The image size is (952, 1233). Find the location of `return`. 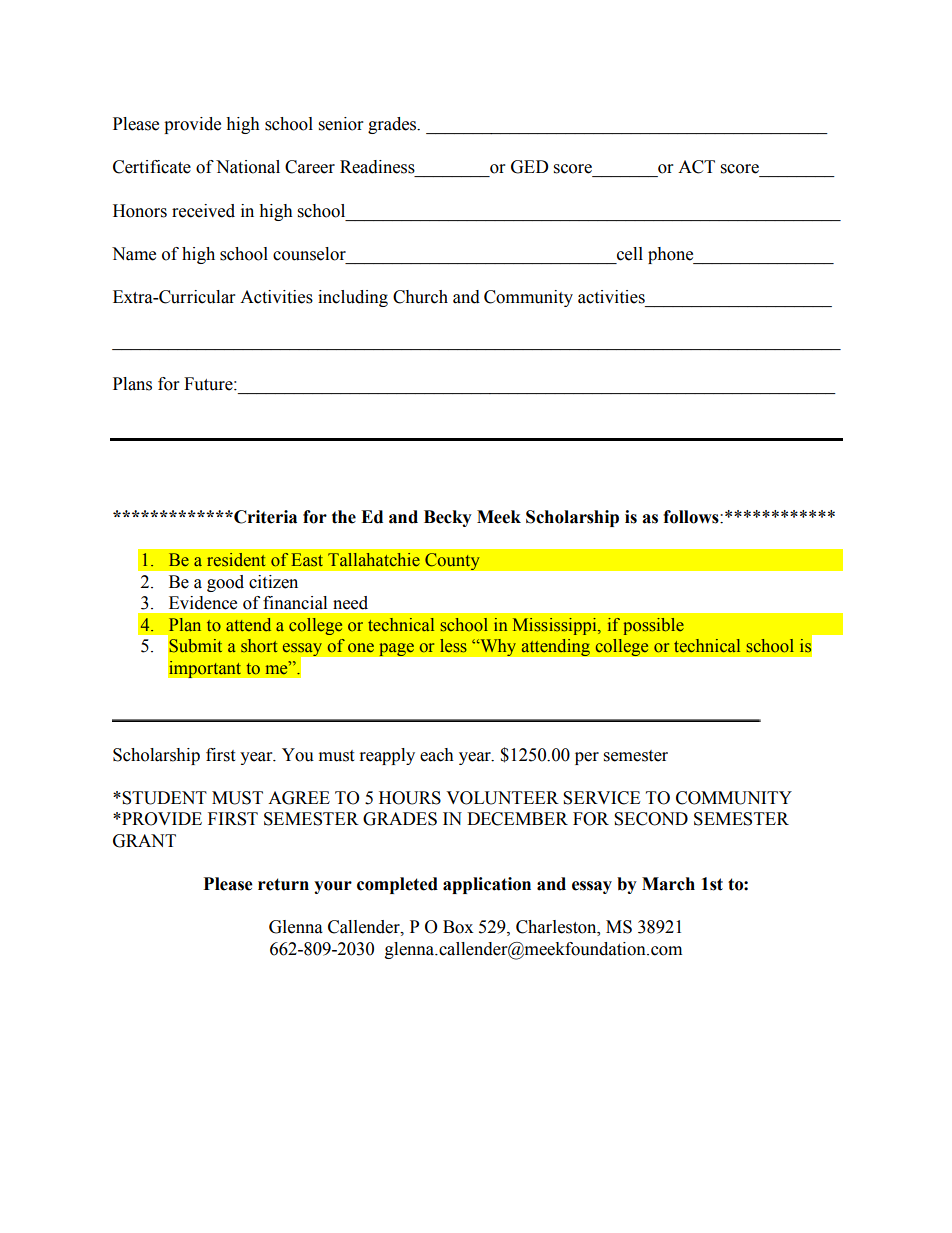

return is located at coordinates (283, 884).
